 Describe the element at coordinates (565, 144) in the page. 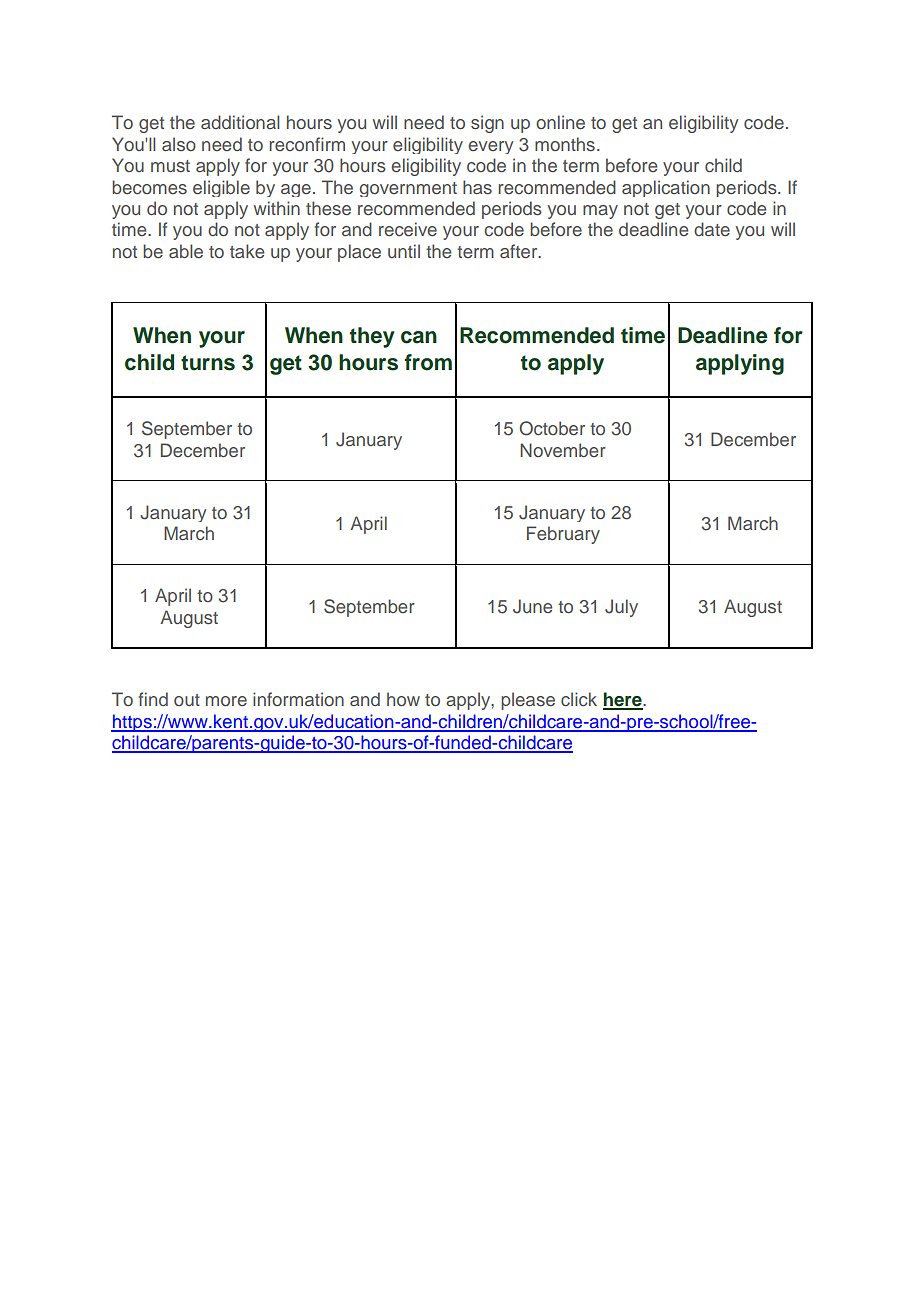

I see `months` at that location.
